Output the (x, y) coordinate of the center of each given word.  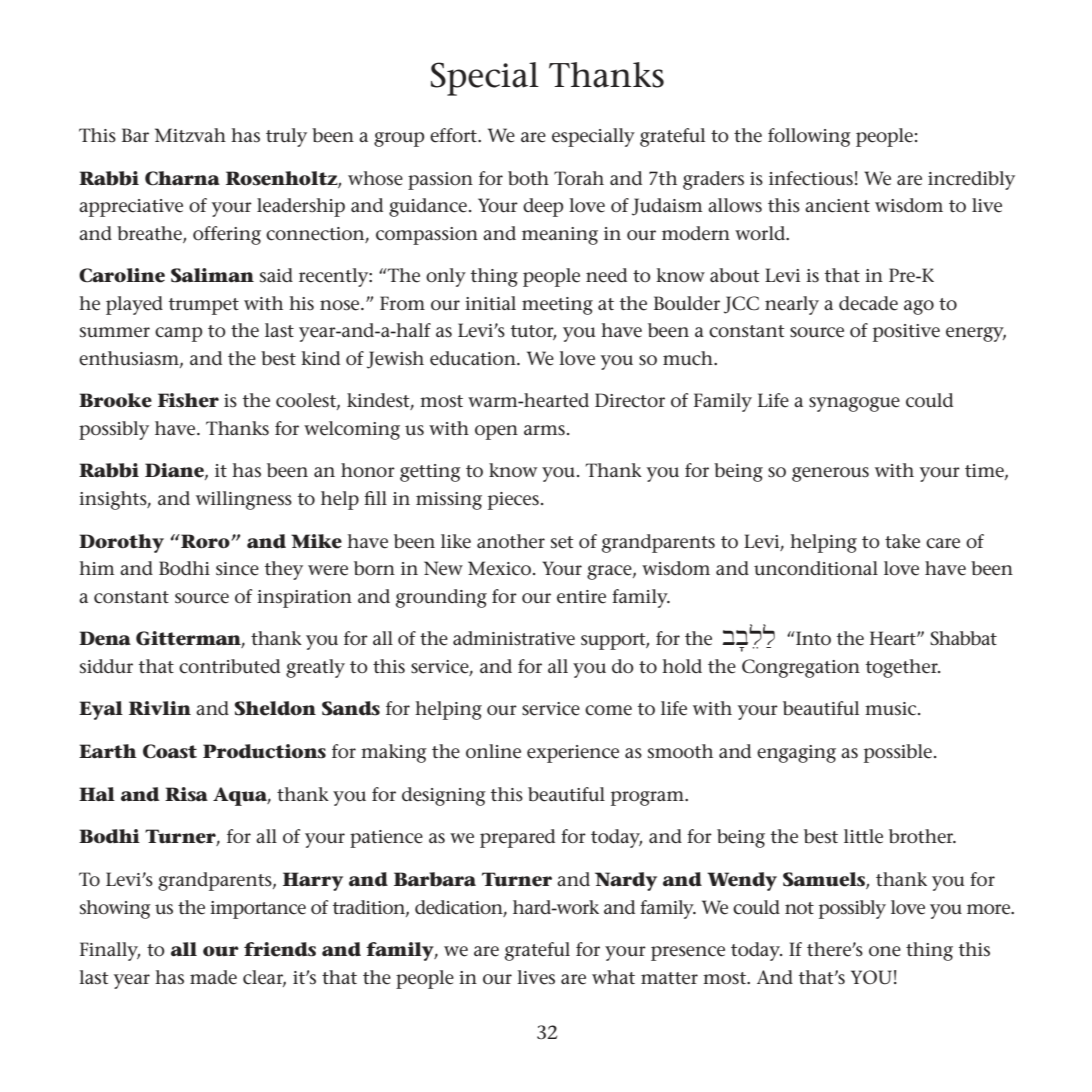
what (613, 977)
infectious (811, 178)
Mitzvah (190, 135)
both (528, 178)
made (213, 977)
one (885, 951)
